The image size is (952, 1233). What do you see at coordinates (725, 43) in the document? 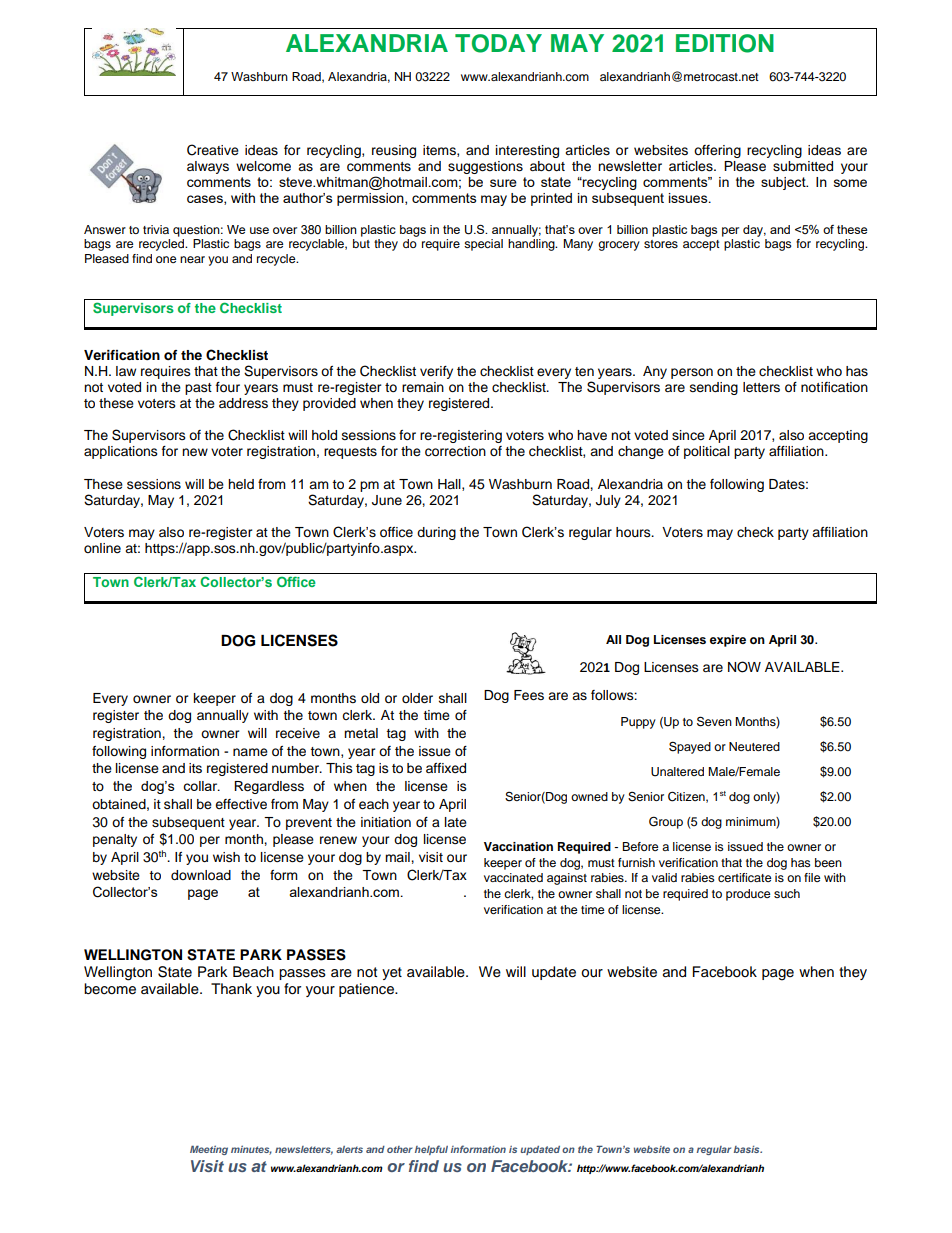
I see `EDITION` at bounding box center [725, 43].
